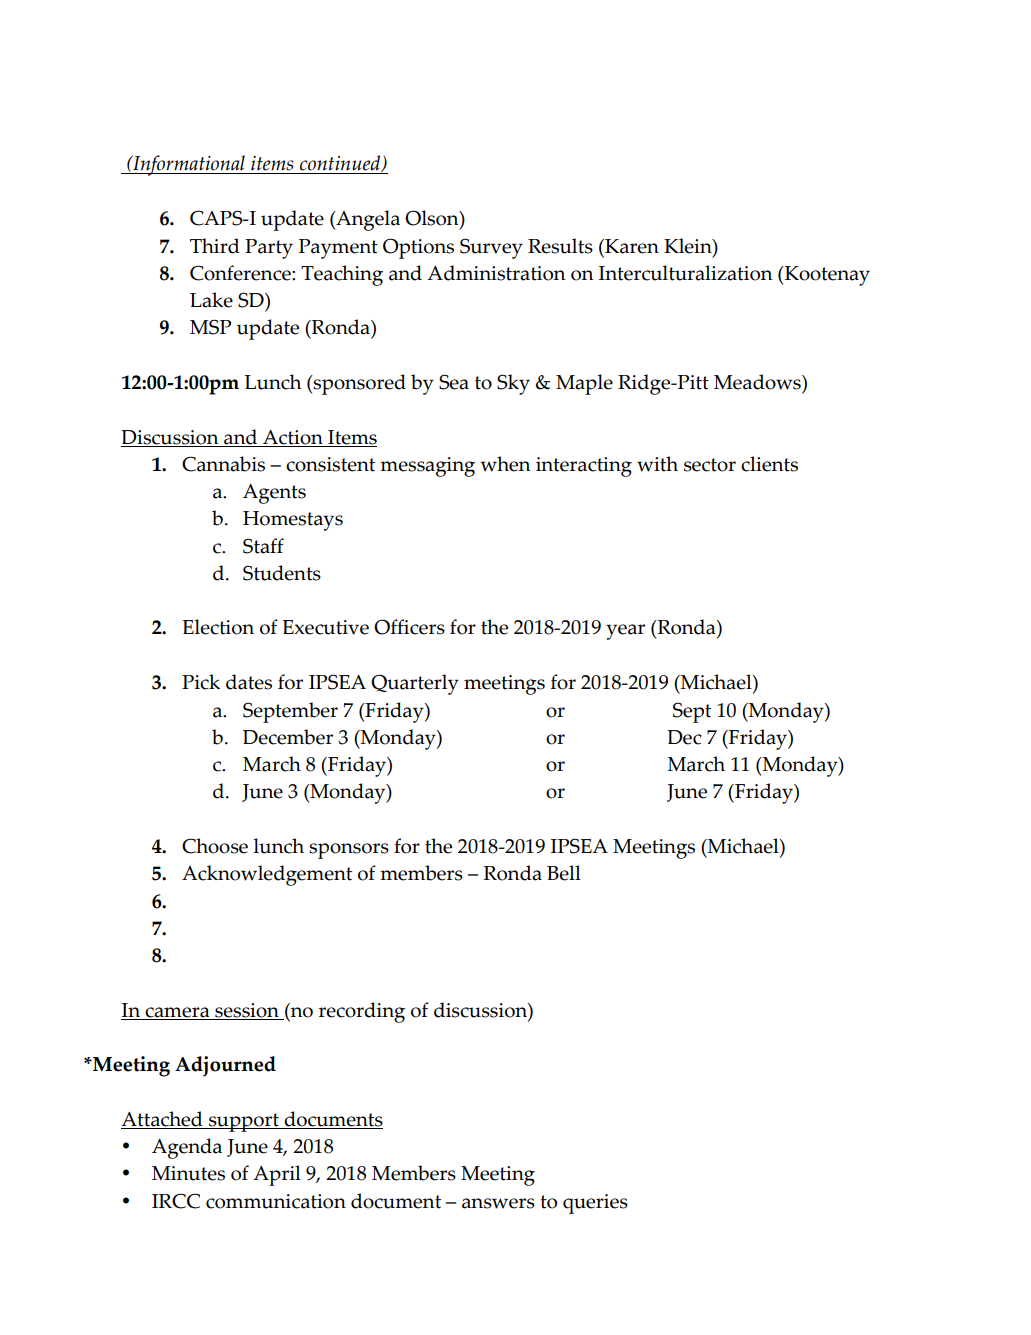 The height and width of the screenshot is (1335, 1031). Describe the element at coordinates (564, 873) in the screenshot. I see `Bell` at that location.
